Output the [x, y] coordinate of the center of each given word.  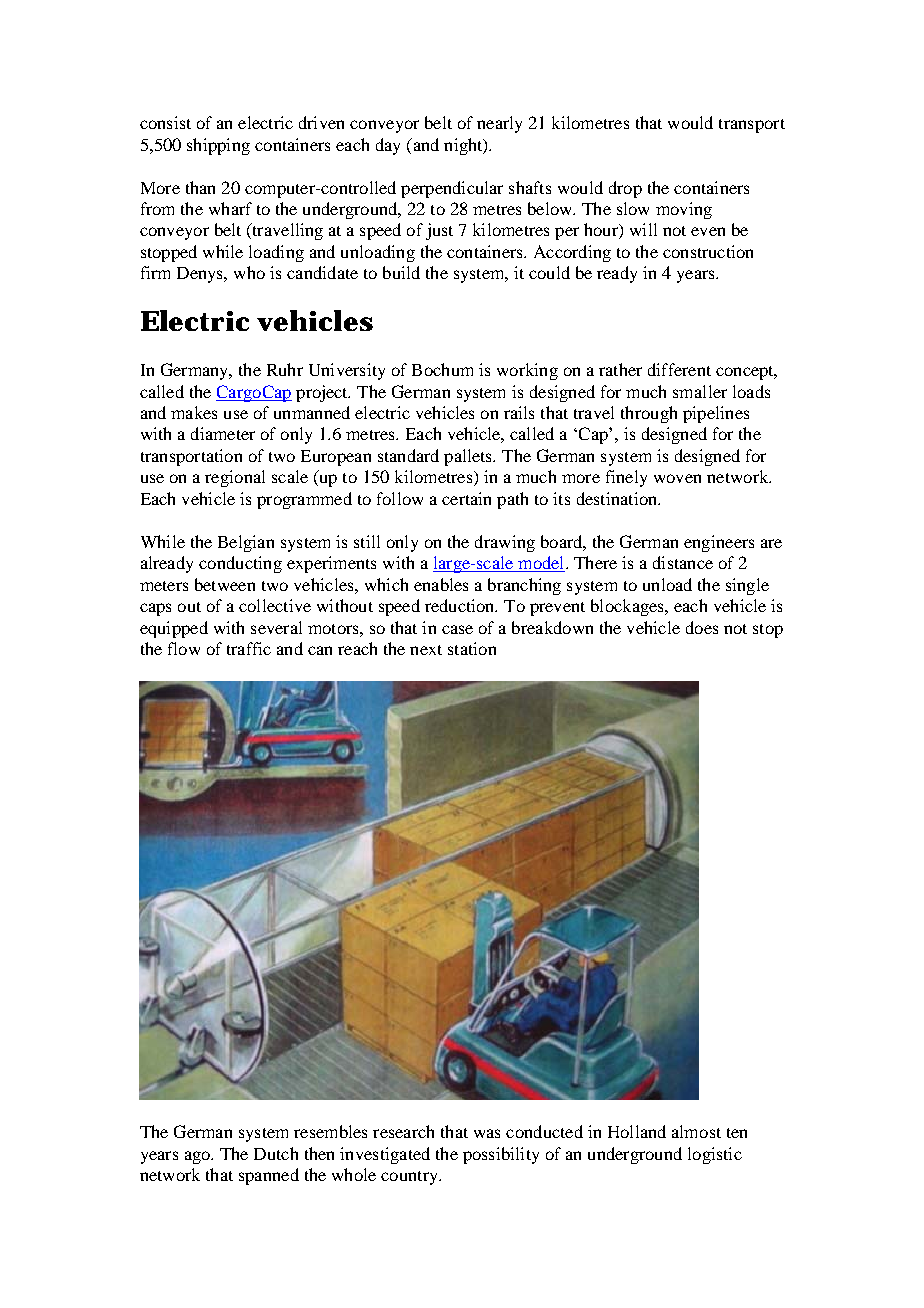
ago [198, 1157]
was [487, 1133]
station [472, 648]
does [702, 627]
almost [696, 1131]
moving [684, 210]
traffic [249, 648]
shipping [218, 146]
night [464, 146]
